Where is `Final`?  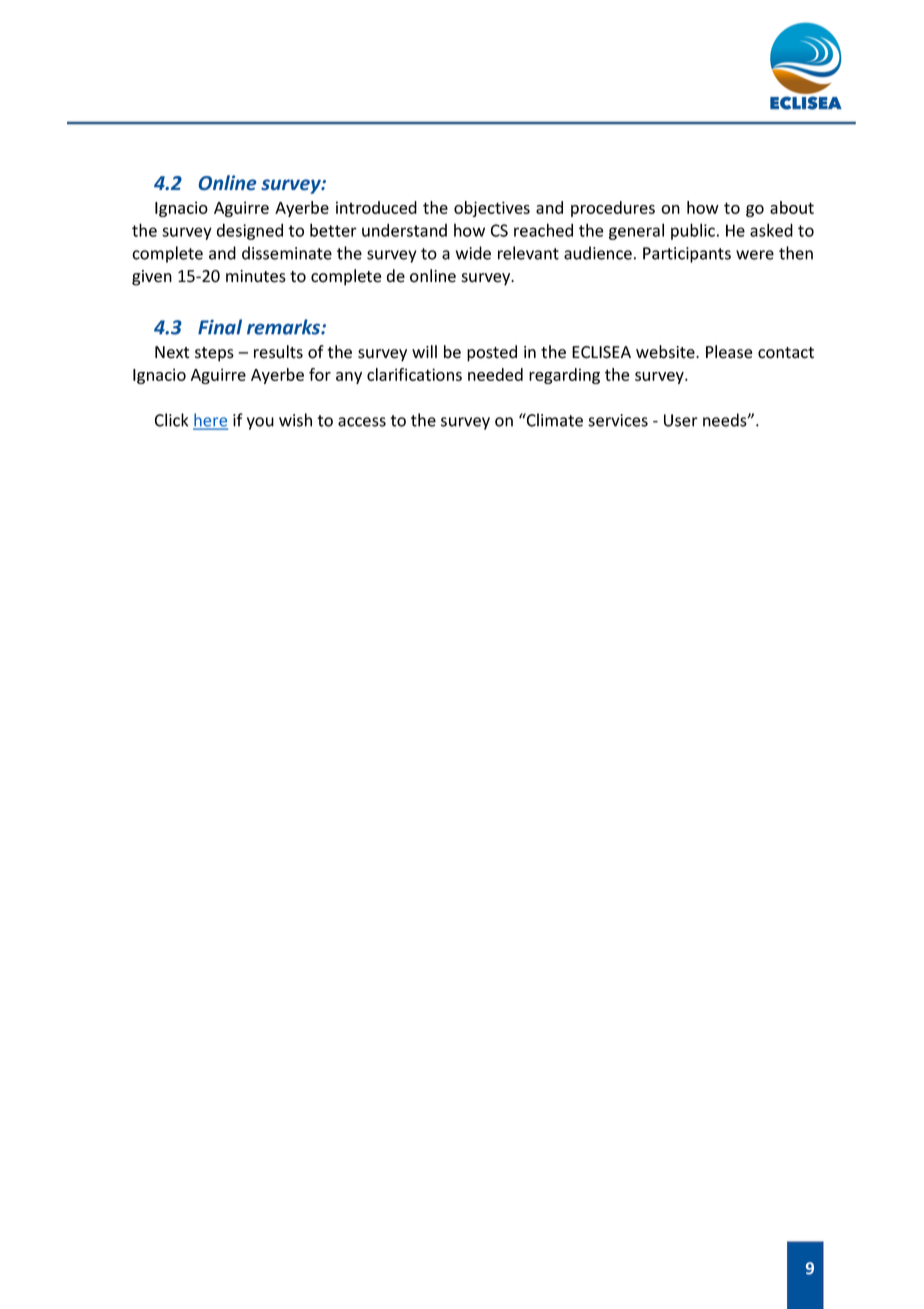
Final is located at coordinates (220, 327).
